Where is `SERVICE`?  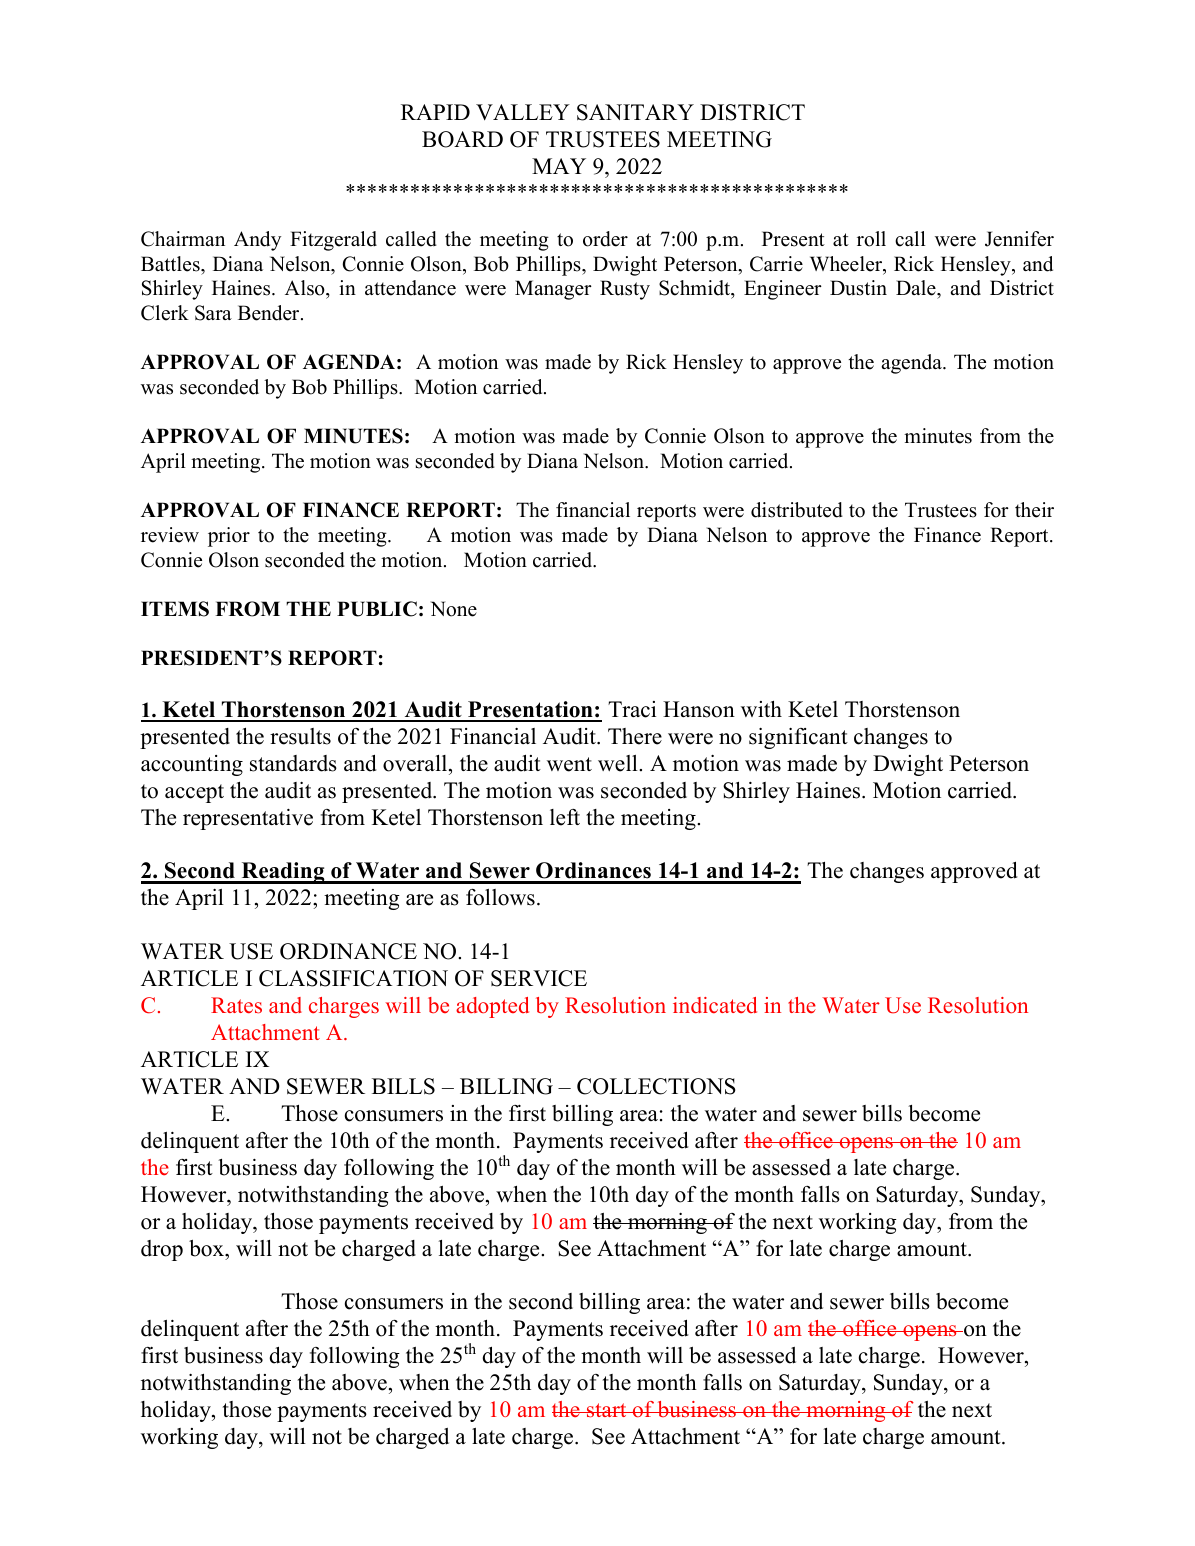 SERVICE is located at coordinates (539, 978).
